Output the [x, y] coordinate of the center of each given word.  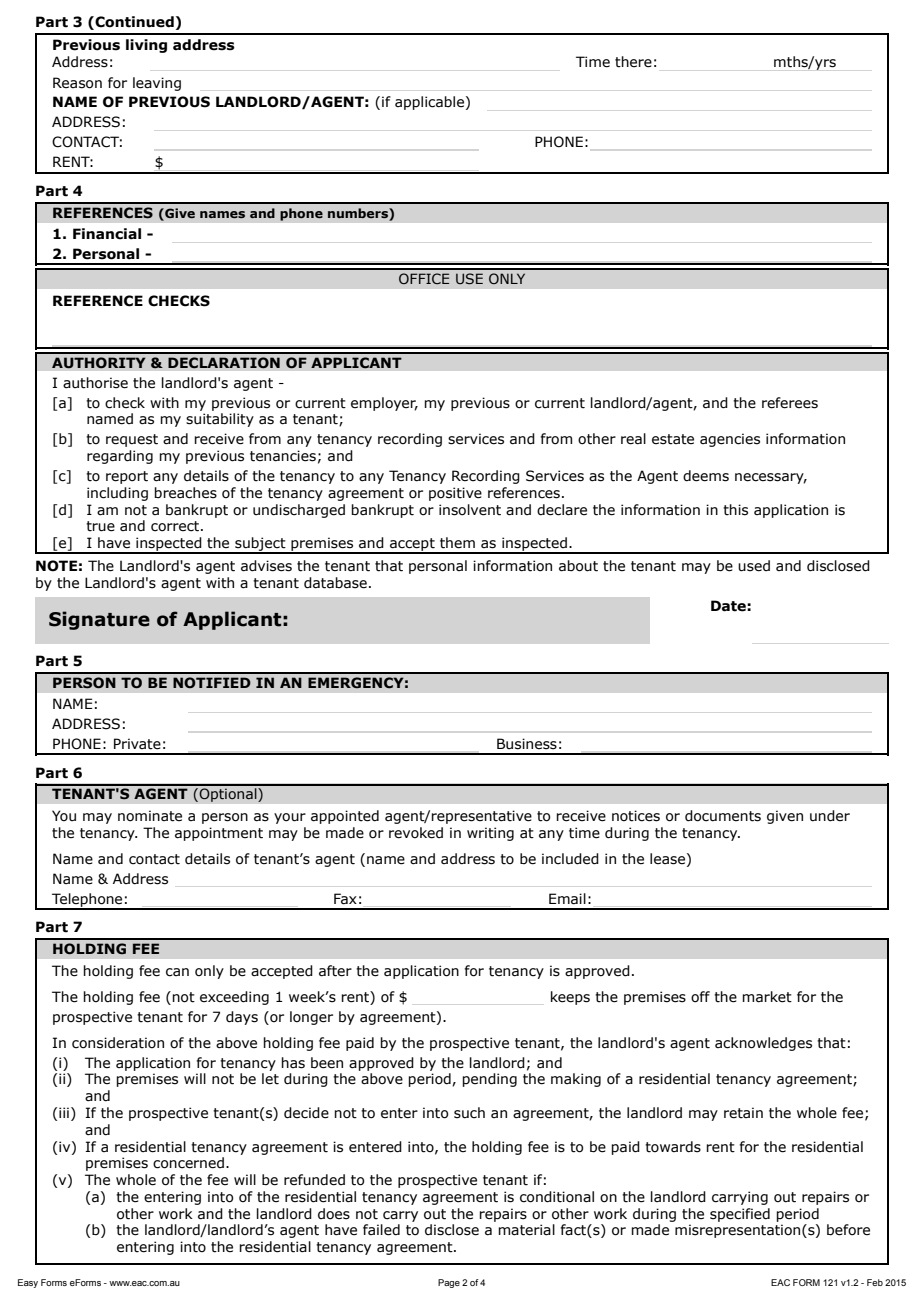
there [633, 62]
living [146, 46]
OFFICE [424, 278]
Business [527, 744]
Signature [99, 620]
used [754, 566]
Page [449, 1283]
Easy [28, 1283]
